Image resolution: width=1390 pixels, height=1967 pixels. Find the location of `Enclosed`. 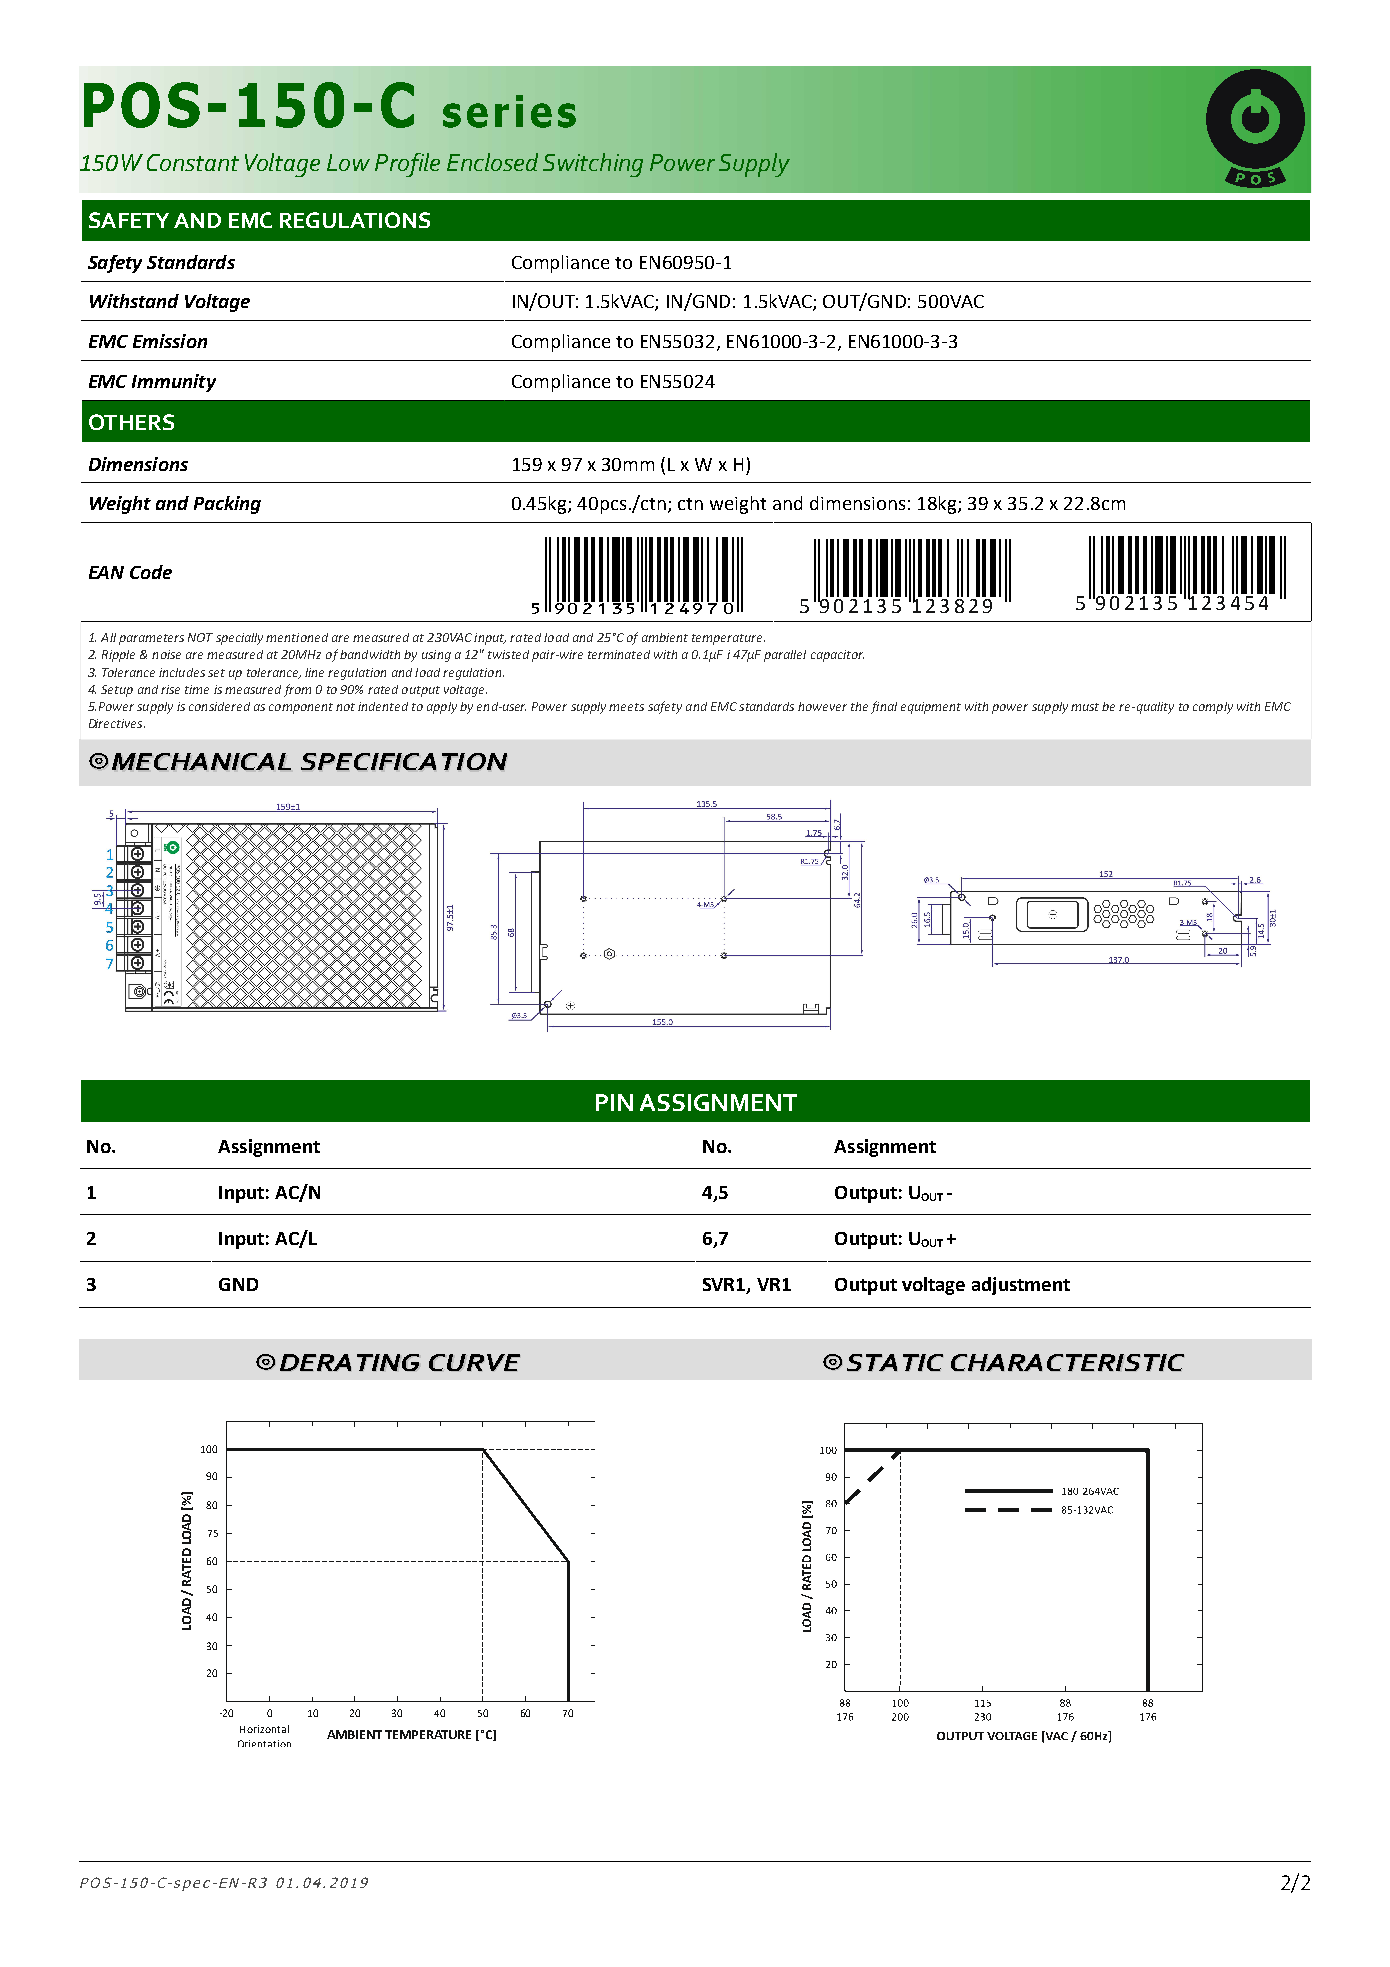

Enclosed is located at coordinates (492, 162).
